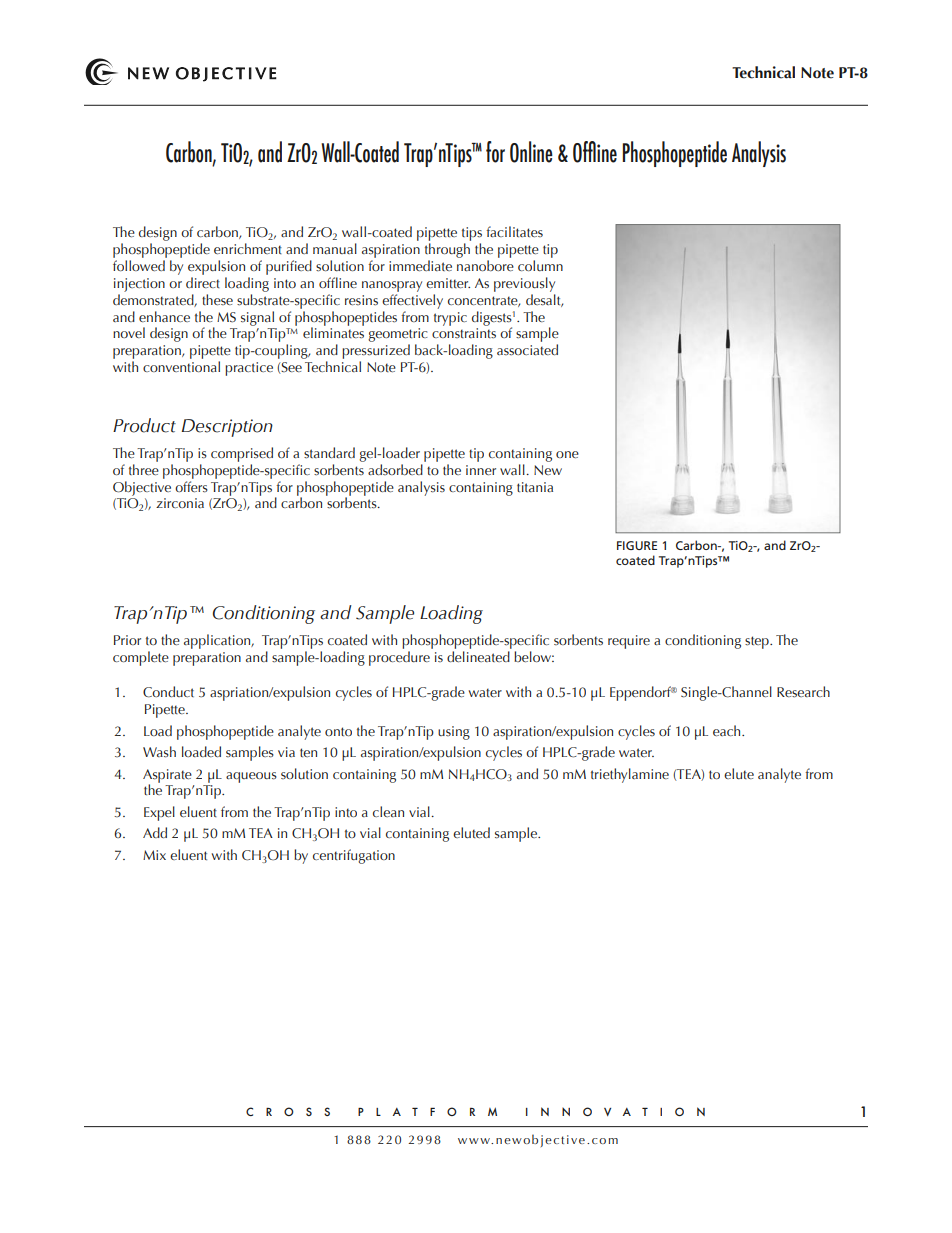 The width and height of the document is (952, 1233). I want to click on zirconia, so click(180, 503).
